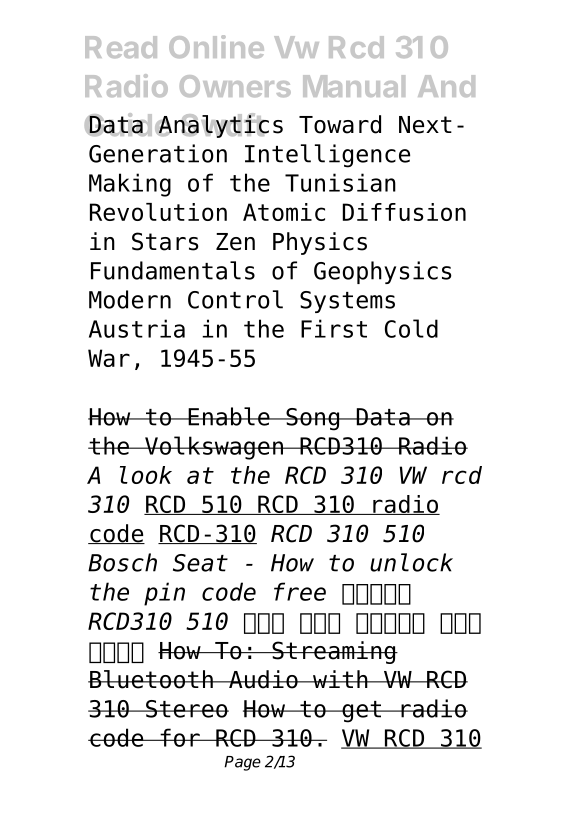 The image size is (579, 817). Describe the element at coordinates (235, 86) in the page. I see `Owners` at that location.
